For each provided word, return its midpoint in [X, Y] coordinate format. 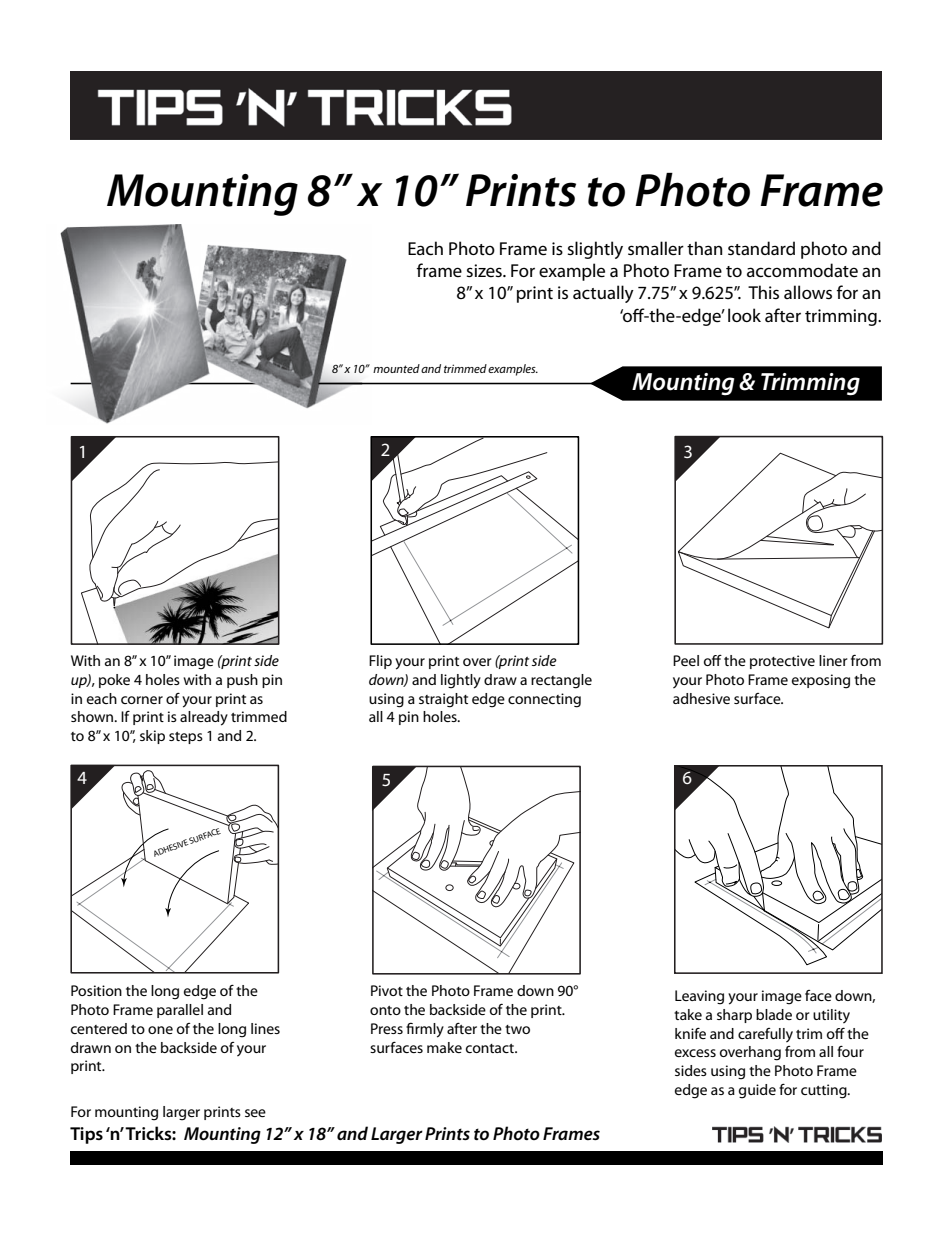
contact [491, 1048]
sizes [485, 271]
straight [443, 700]
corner [142, 700]
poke [114, 681]
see [255, 1113]
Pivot [387, 990]
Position [96, 990]
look [744, 315]
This [763, 292]
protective [782, 662]
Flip [380, 662]
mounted [396, 368]
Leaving [699, 997]
